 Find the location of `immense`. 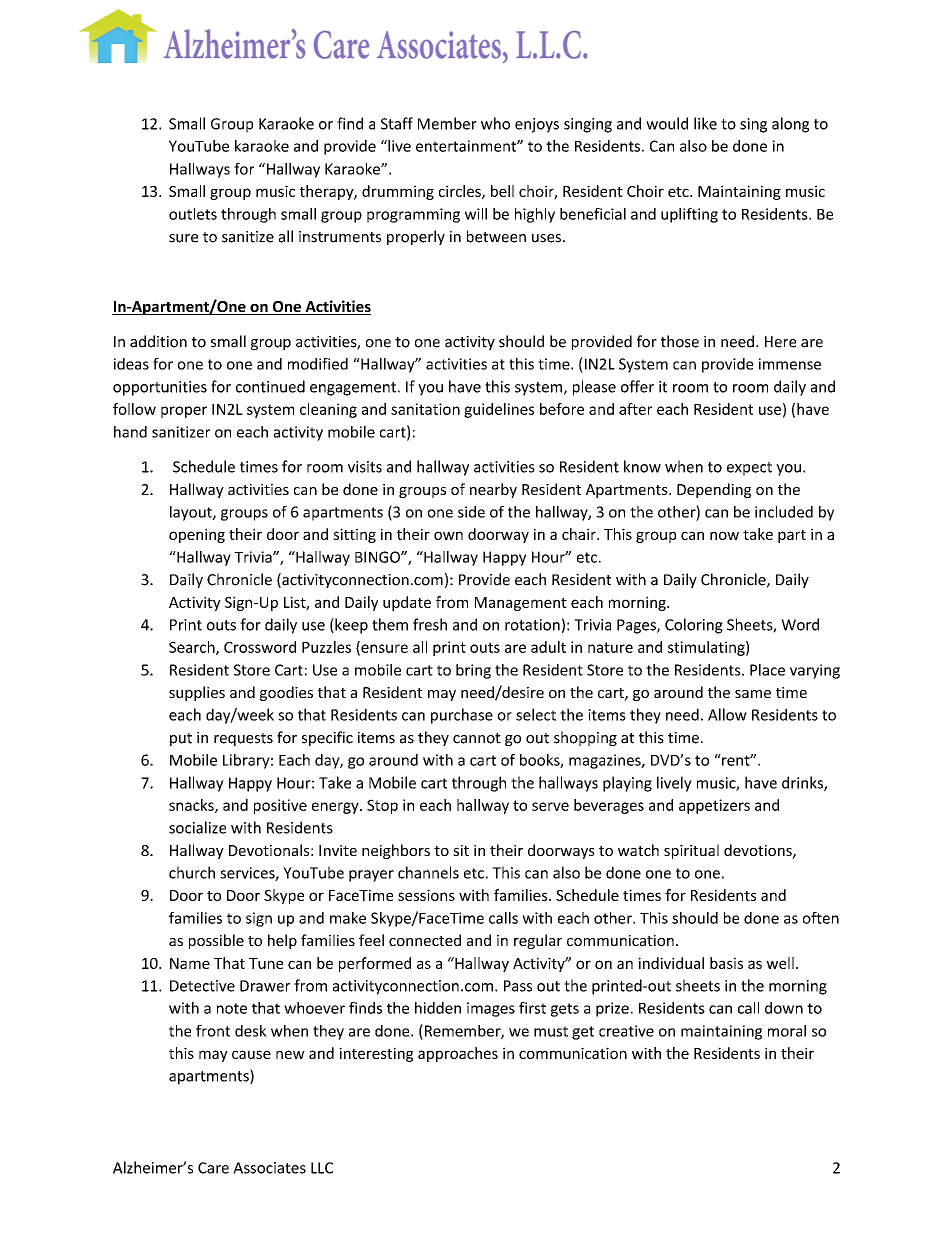

immense is located at coordinates (790, 364).
